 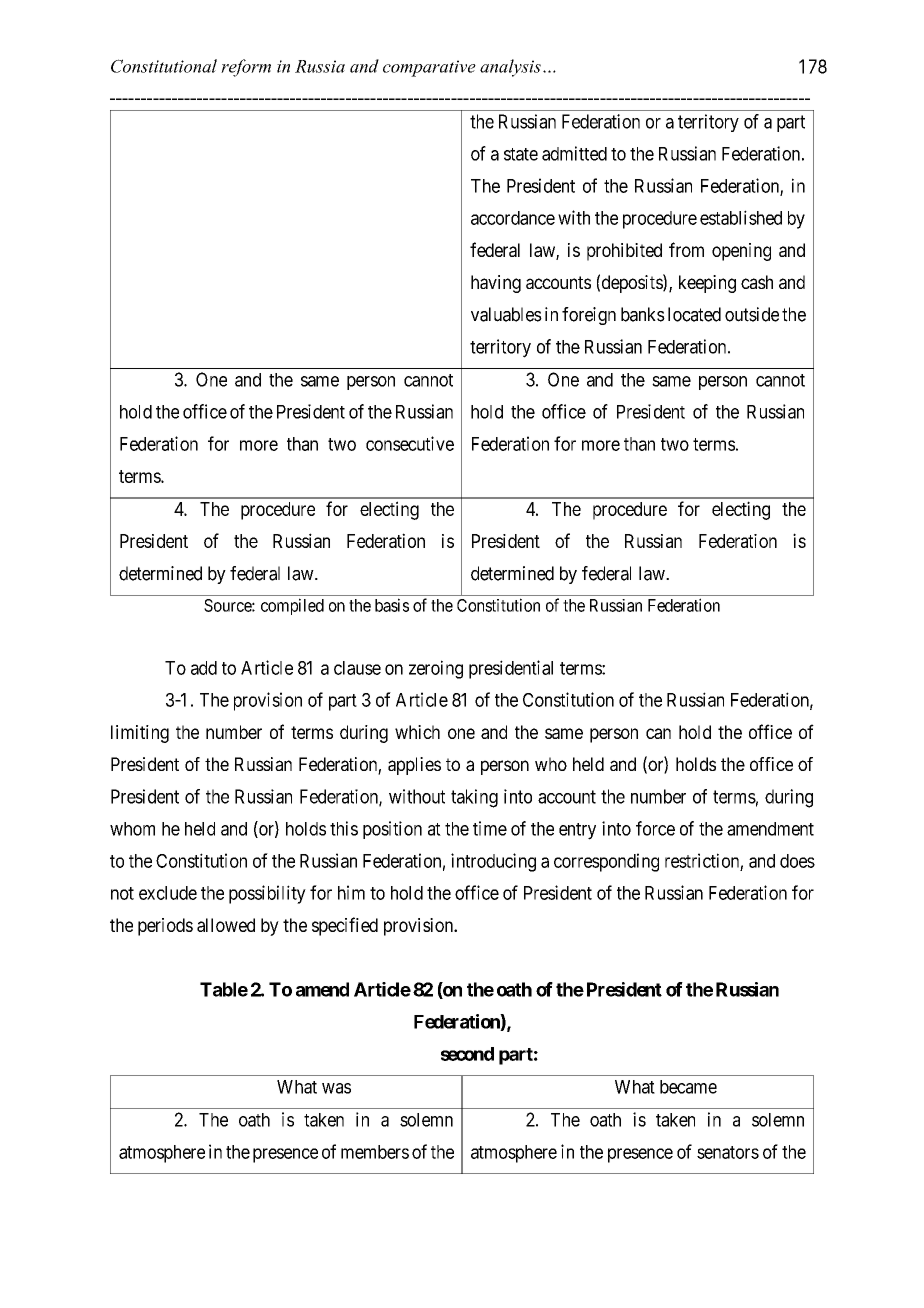 I want to click on established, so click(x=741, y=217).
